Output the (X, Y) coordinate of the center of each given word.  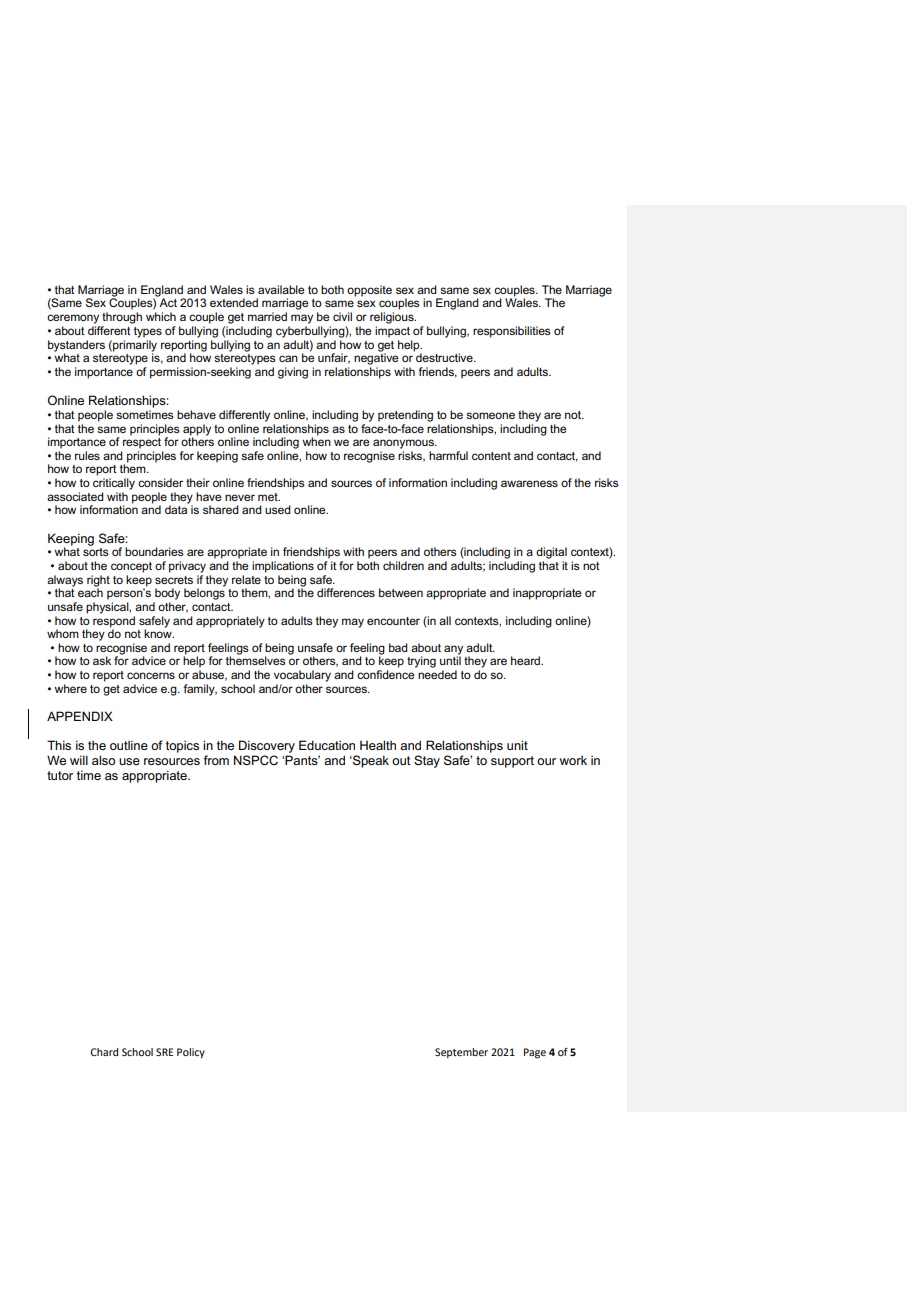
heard (527, 660)
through (122, 318)
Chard (104, 1052)
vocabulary (302, 676)
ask (102, 660)
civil (342, 316)
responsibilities (512, 332)
